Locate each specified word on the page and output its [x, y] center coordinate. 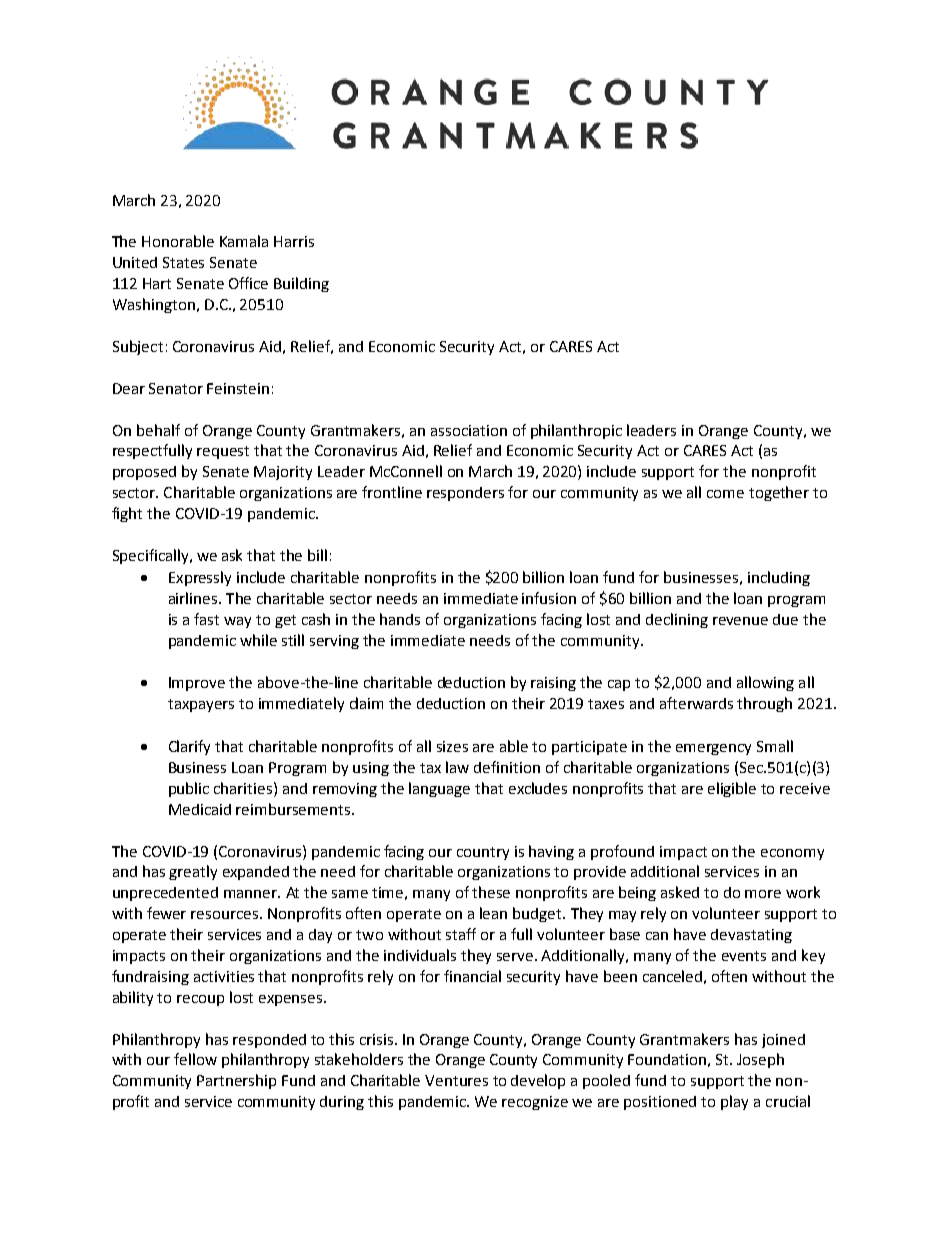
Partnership [236, 1081]
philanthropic [576, 431]
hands [400, 619]
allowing [765, 683]
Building [301, 284]
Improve [197, 684]
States [183, 262]
